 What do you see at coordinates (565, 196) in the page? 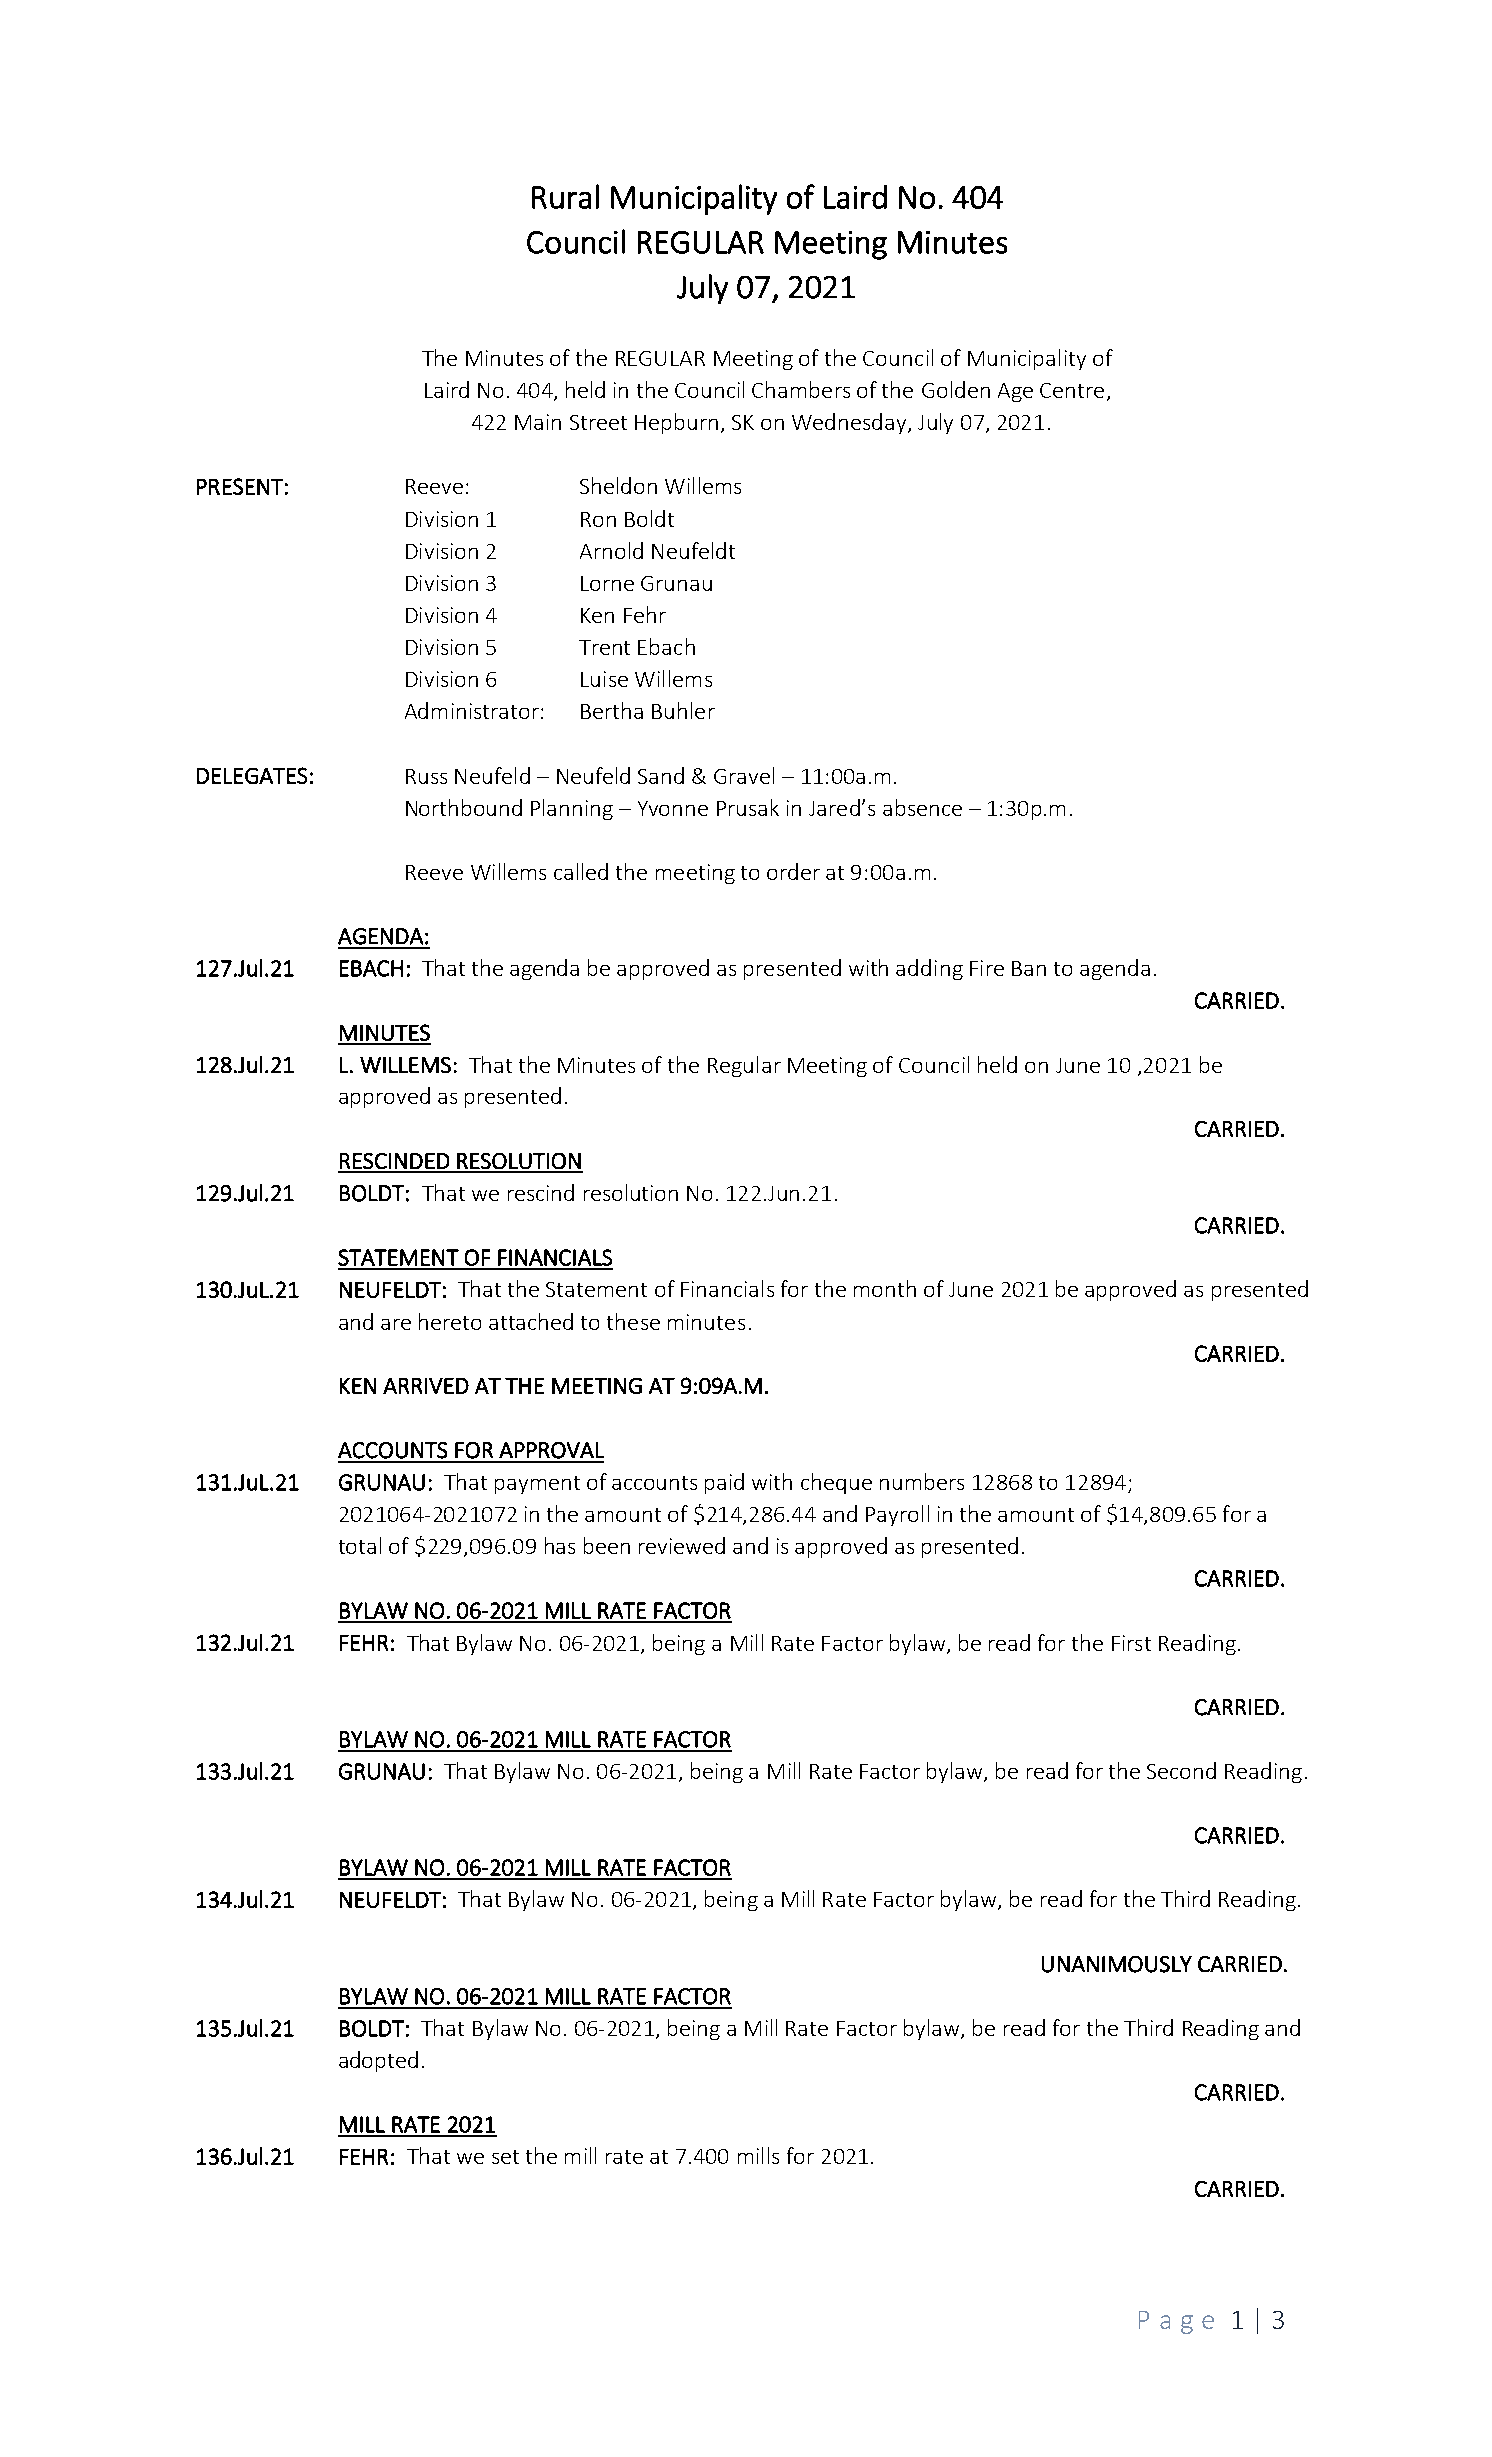
I see `Rural` at bounding box center [565, 196].
